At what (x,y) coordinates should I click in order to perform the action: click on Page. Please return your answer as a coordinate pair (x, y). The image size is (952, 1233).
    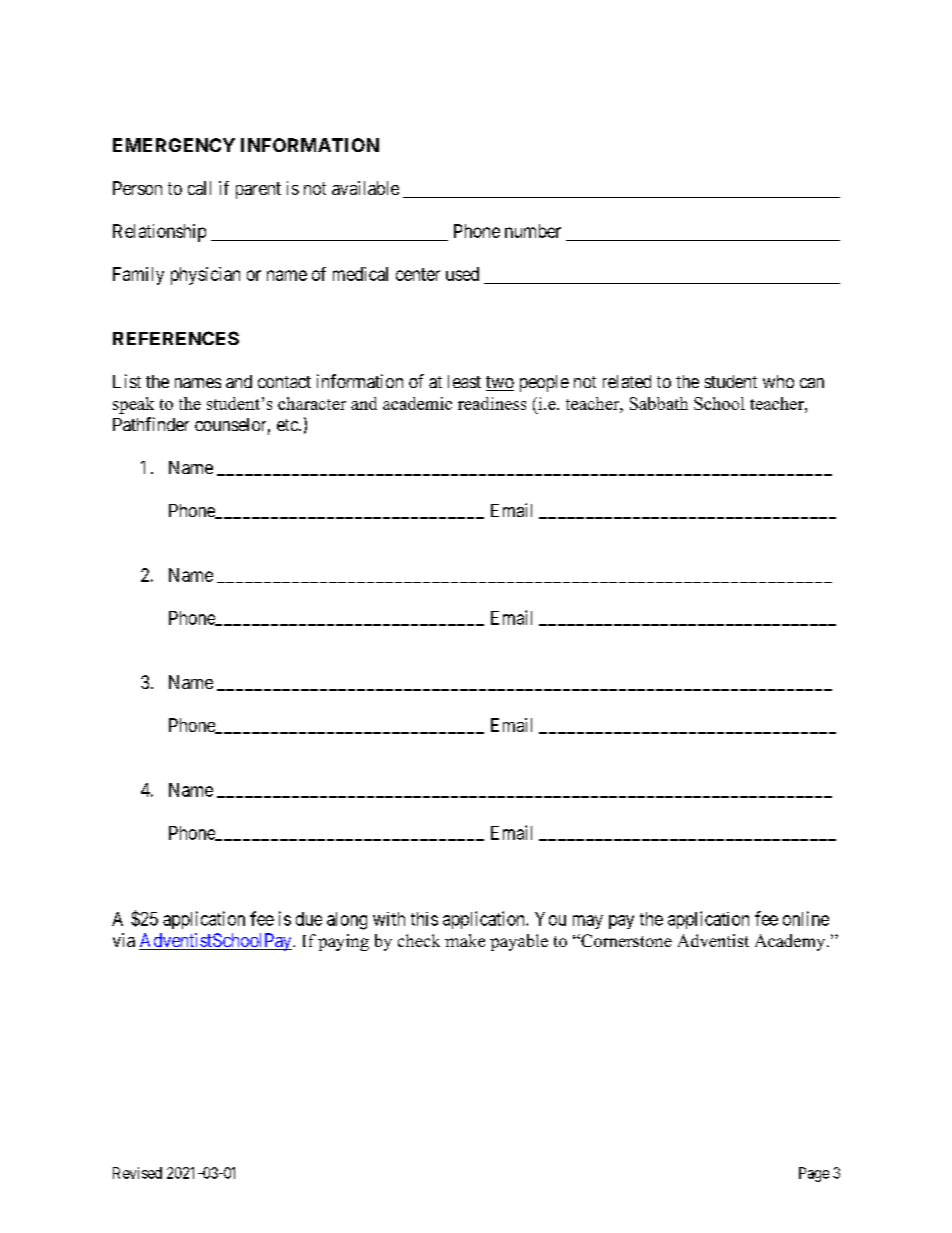
    Looking at the image, I should click on (814, 1174).
